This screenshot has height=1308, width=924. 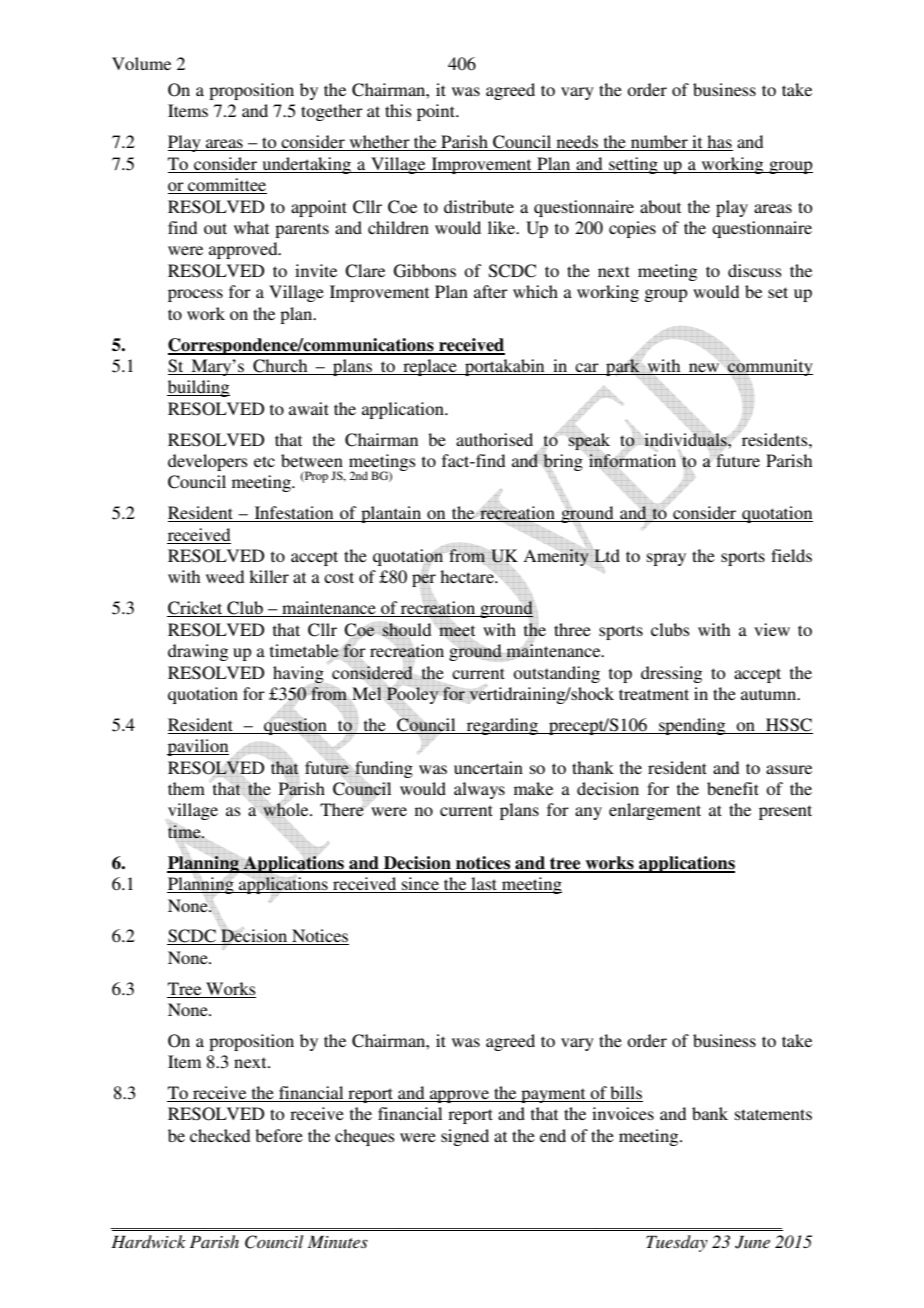 I want to click on new, so click(x=704, y=369).
